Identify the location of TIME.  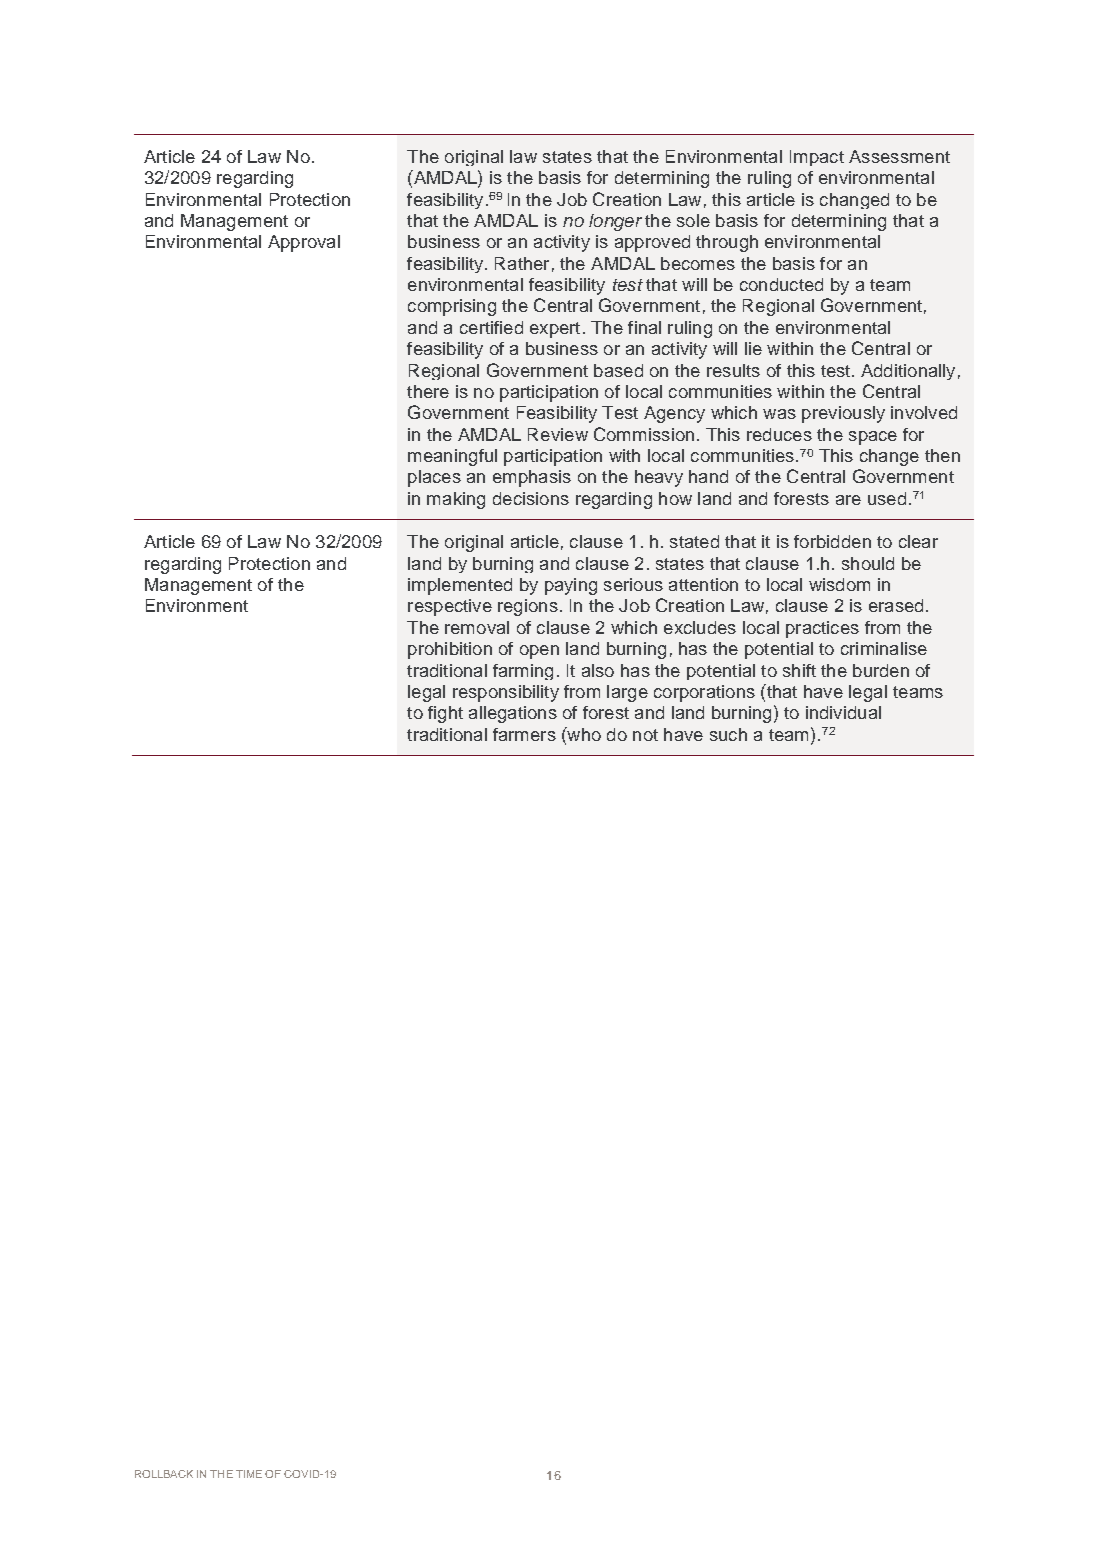
(249, 1474).
